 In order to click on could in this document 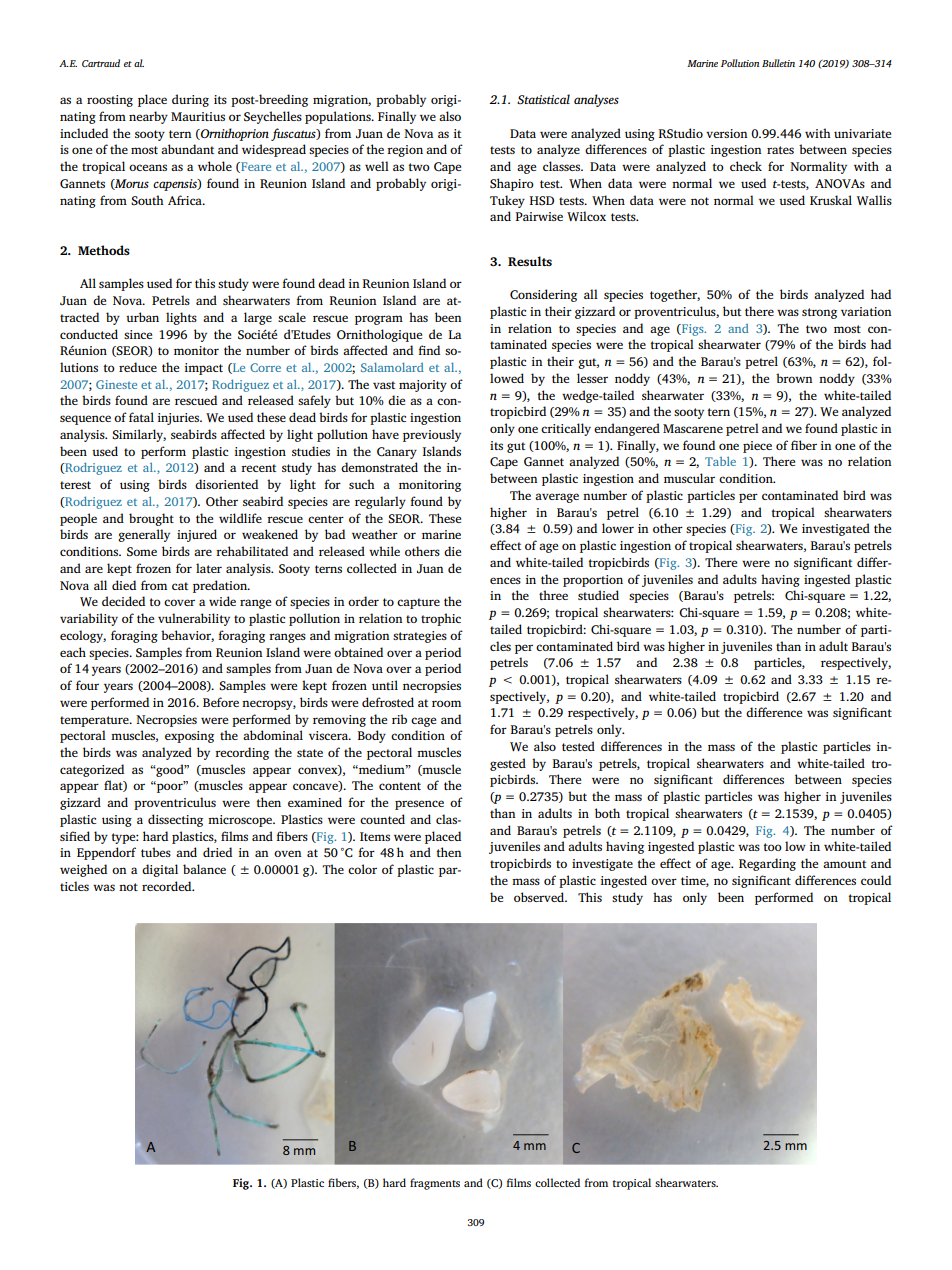, I will do `click(876, 880)`.
